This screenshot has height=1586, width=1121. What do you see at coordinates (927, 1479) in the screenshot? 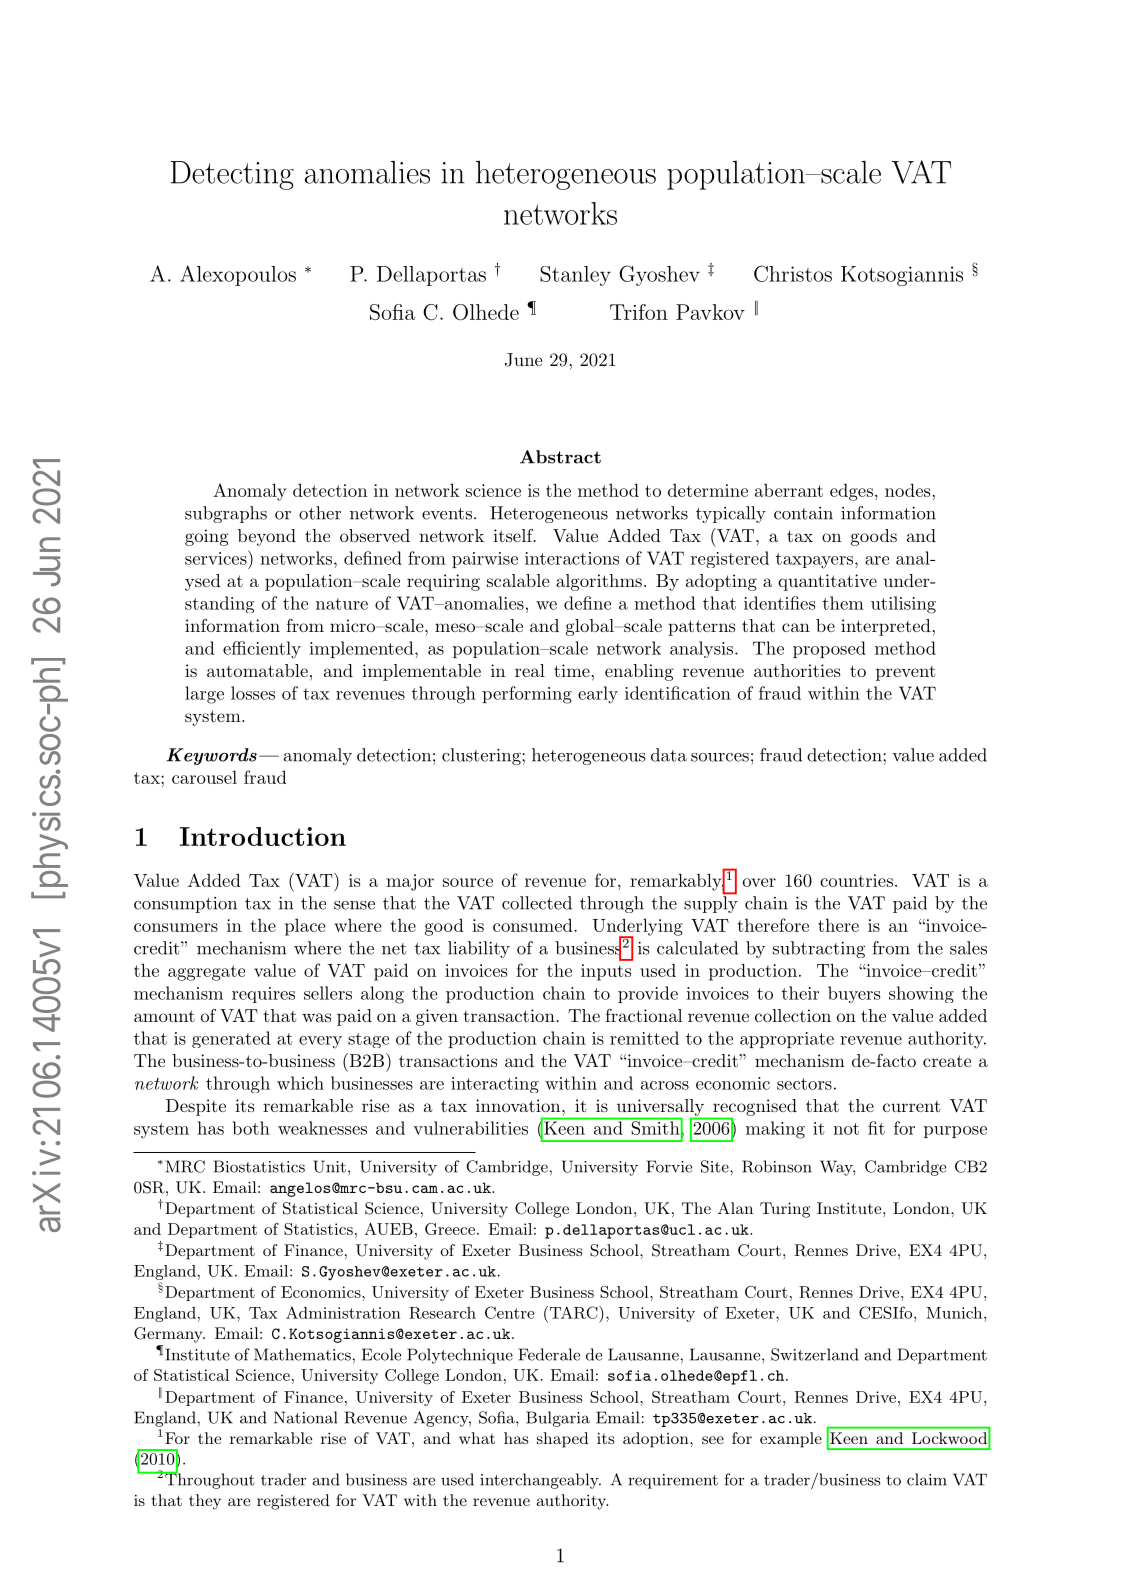
I see `claim` at bounding box center [927, 1479].
